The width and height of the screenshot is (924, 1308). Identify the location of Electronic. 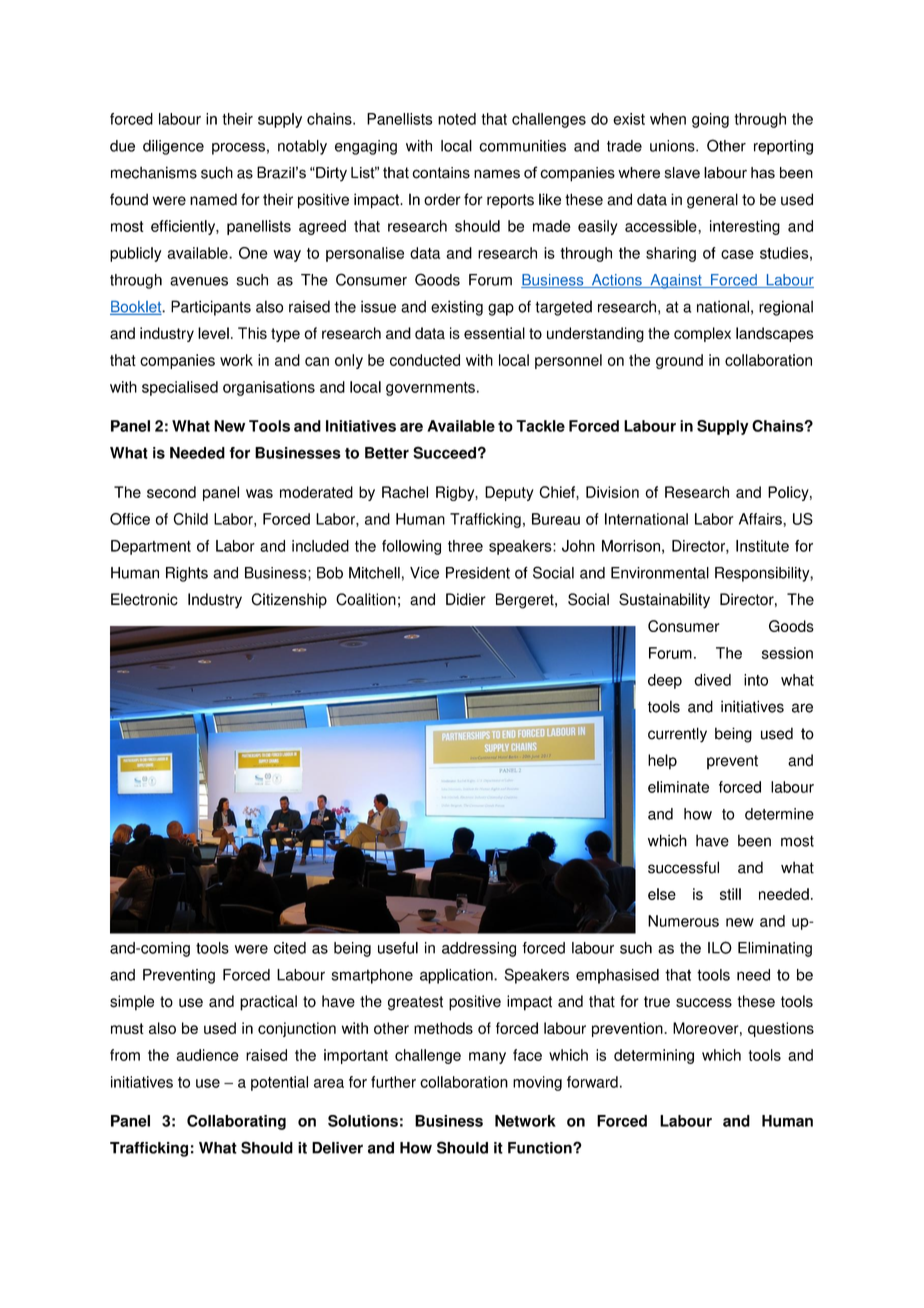
(144, 599).
